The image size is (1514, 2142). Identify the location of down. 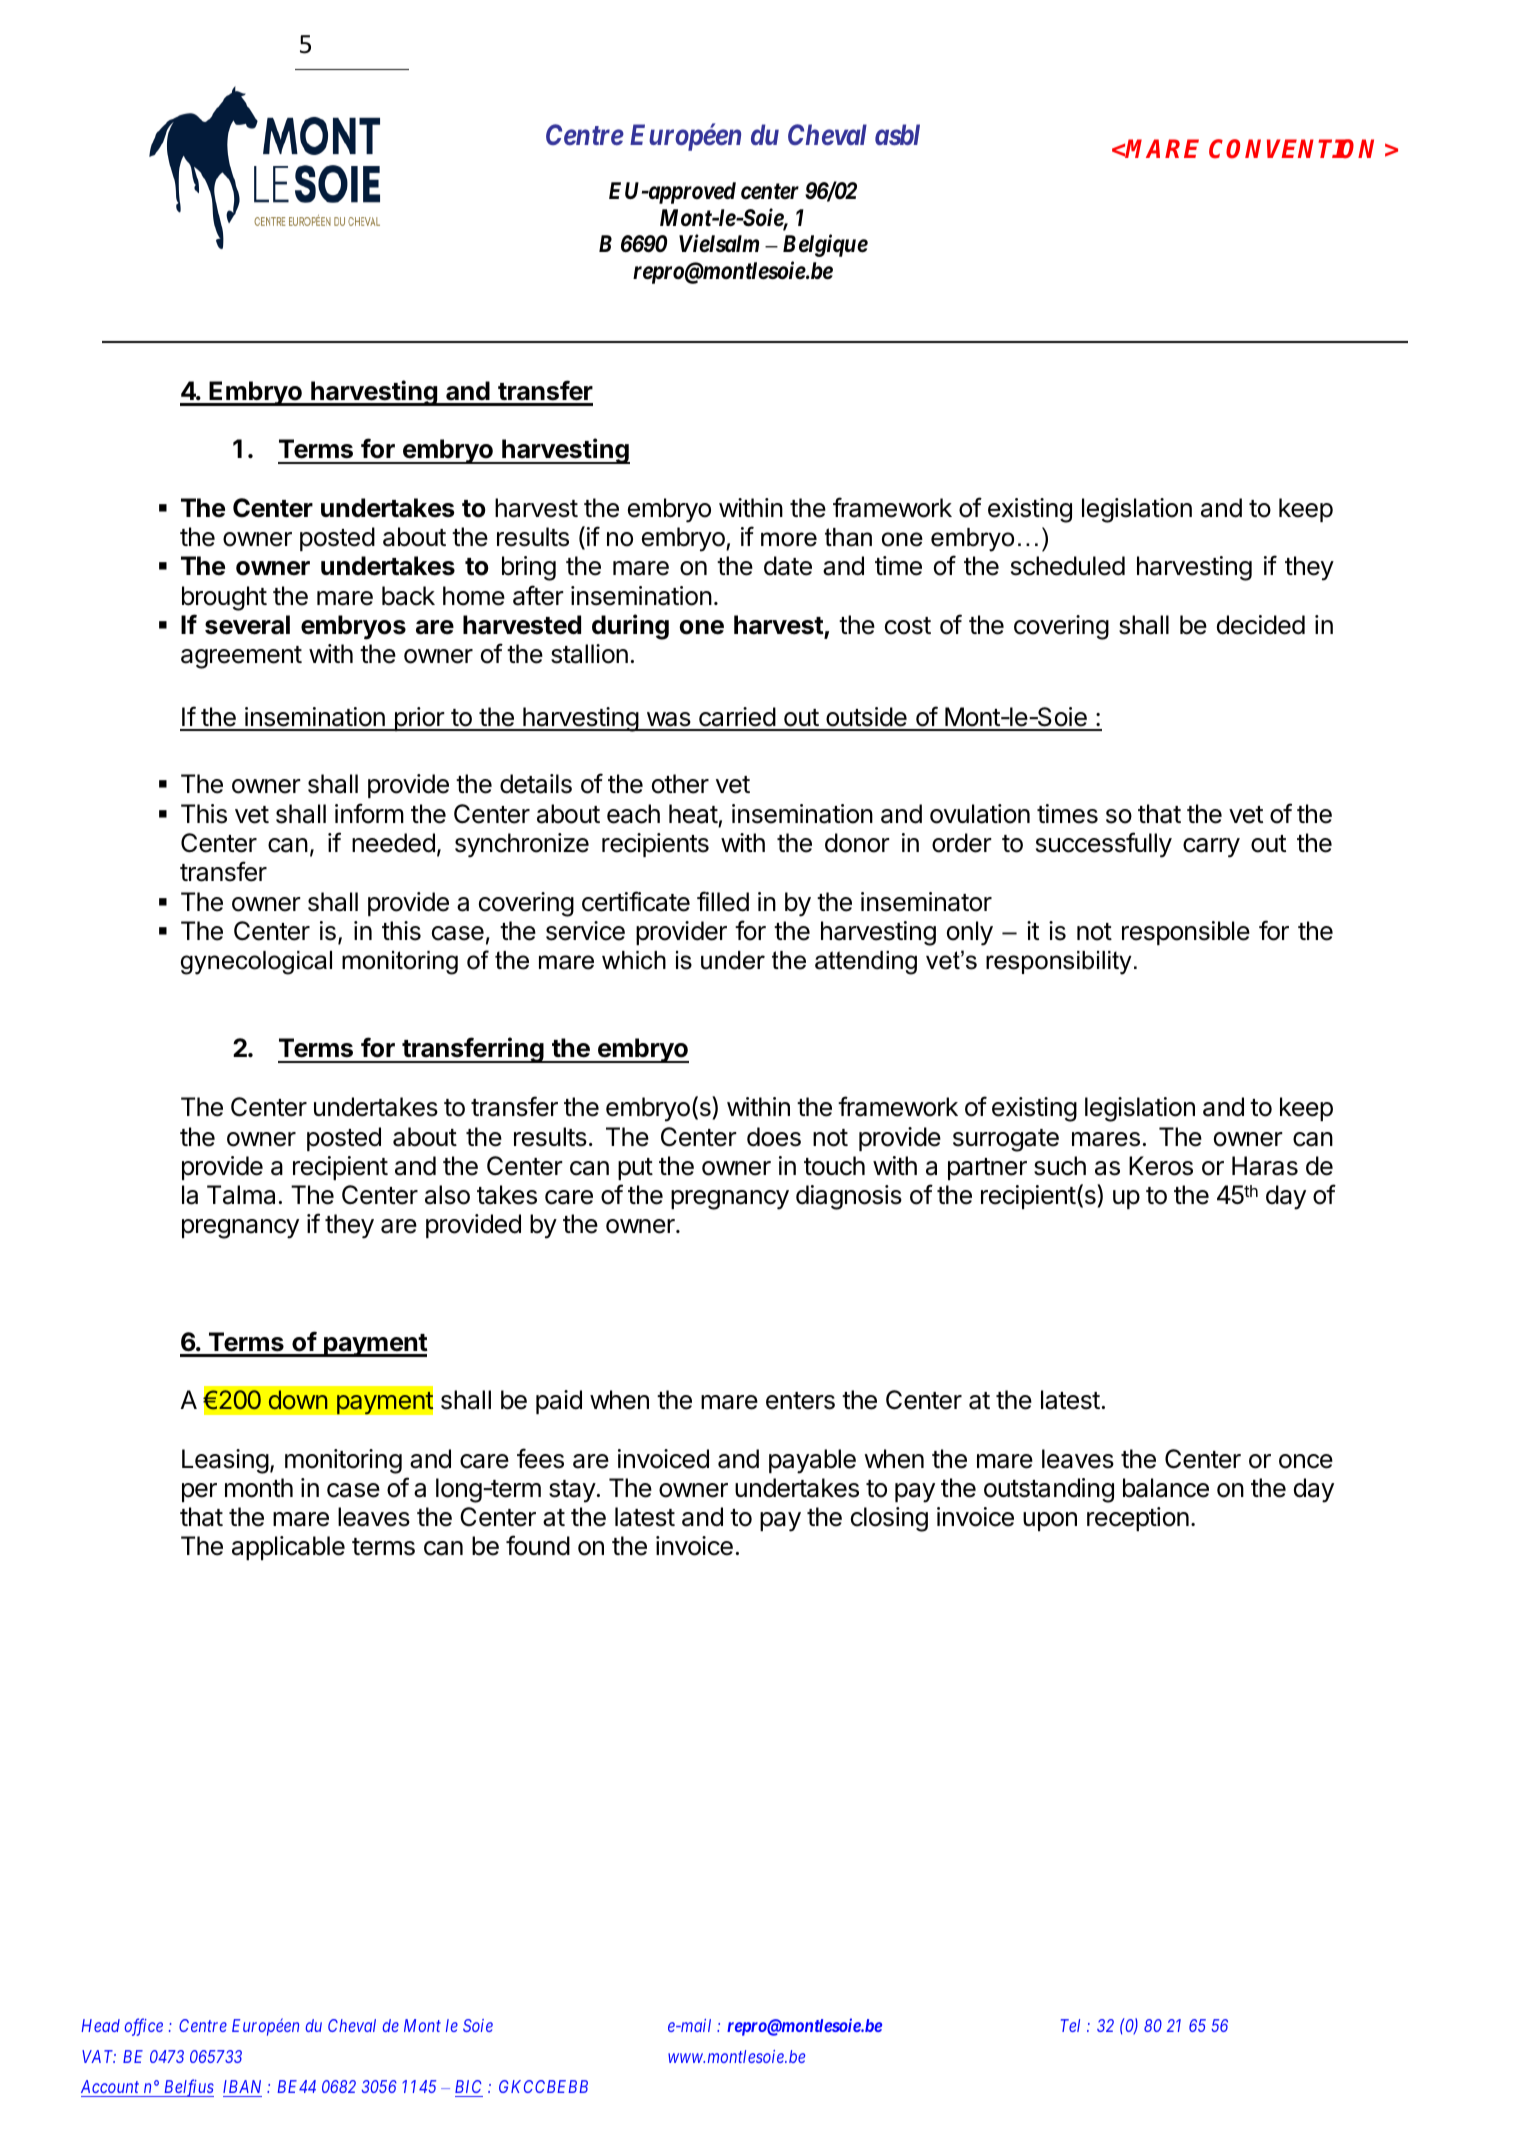
(298, 1399).
